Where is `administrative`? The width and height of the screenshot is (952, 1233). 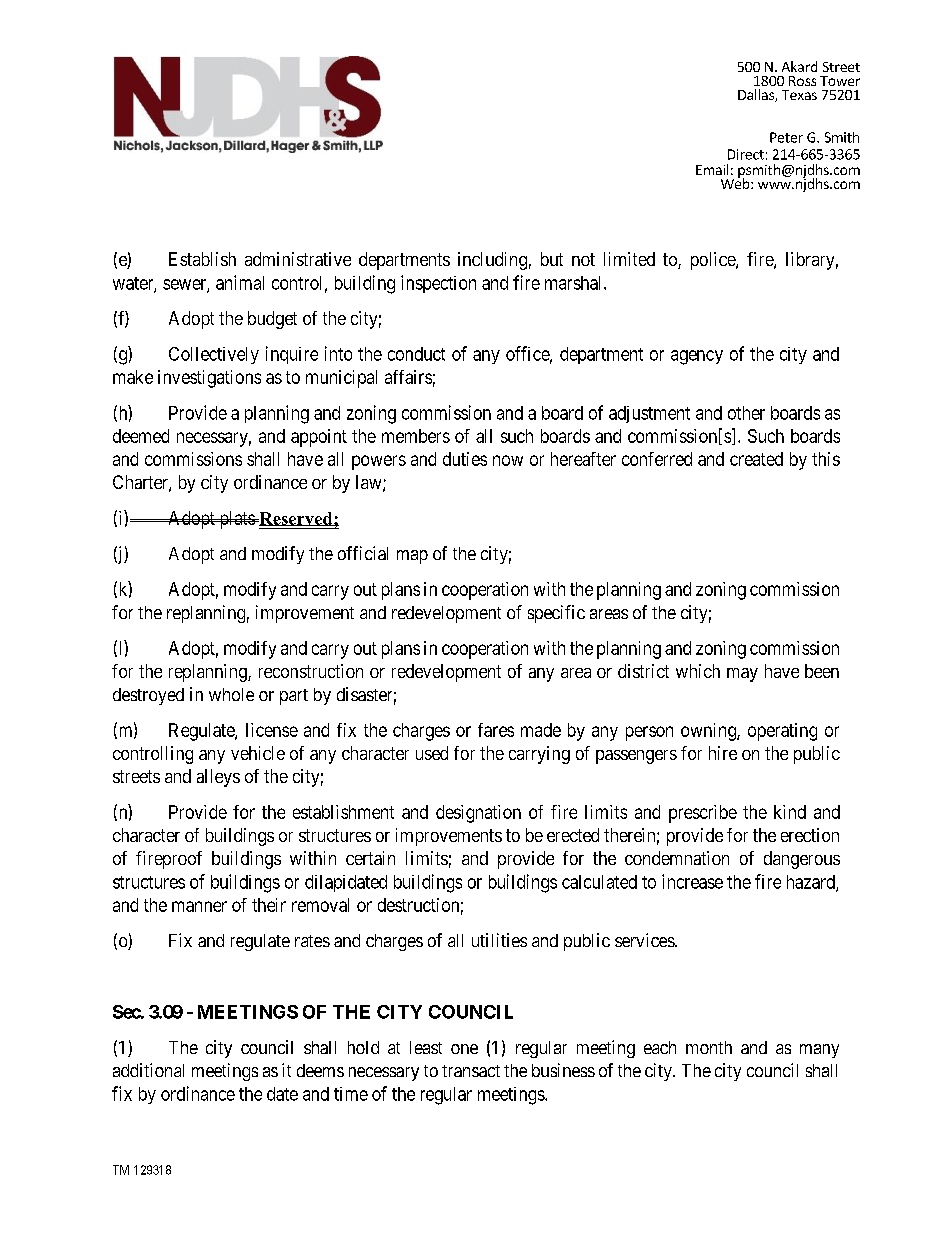 administrative is located at coordinates (298, 259).
